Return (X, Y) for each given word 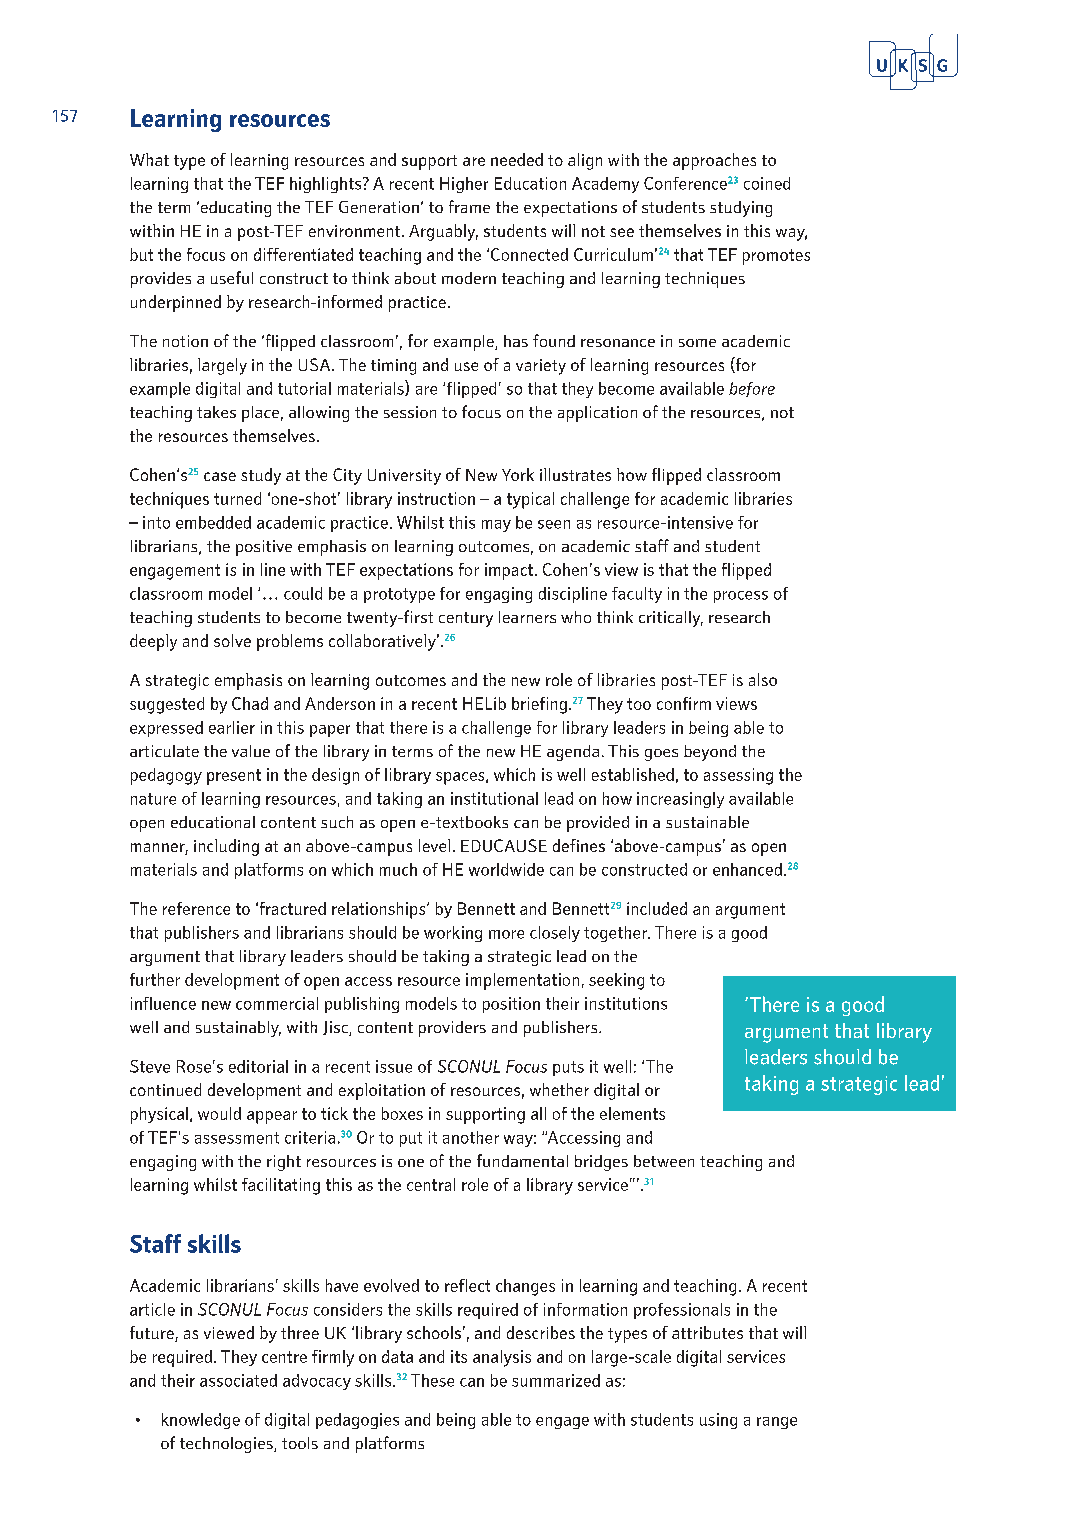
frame (469, 206)
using (718, 1421)
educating (234, 209)
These (432, 1380)
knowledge (201, 1421)
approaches (714, 161)
